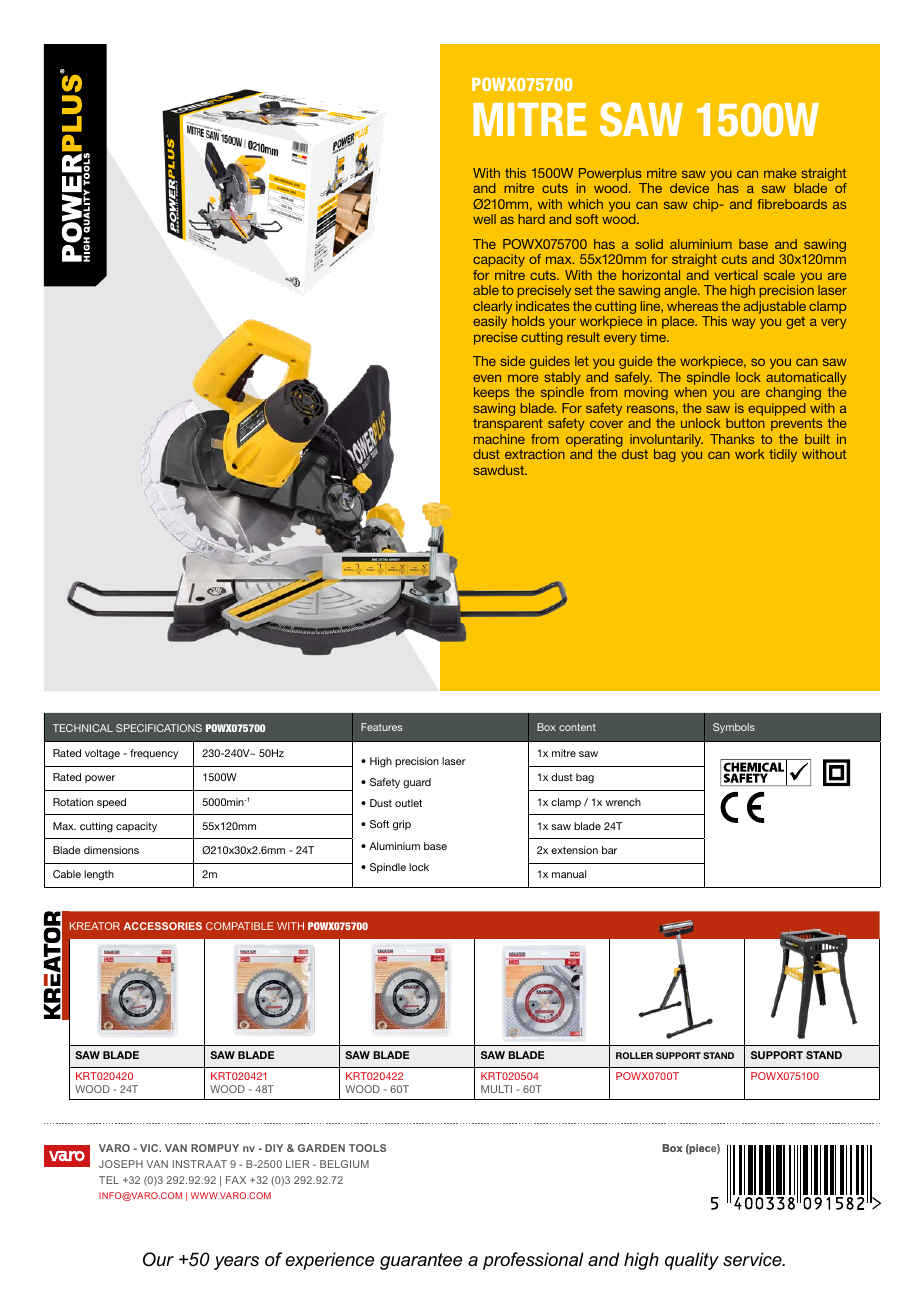 The width and height of the screenshot is (924, 1308). Describe the element at coordinates (484, 219) in the screenshot. I see `well` at that location.
